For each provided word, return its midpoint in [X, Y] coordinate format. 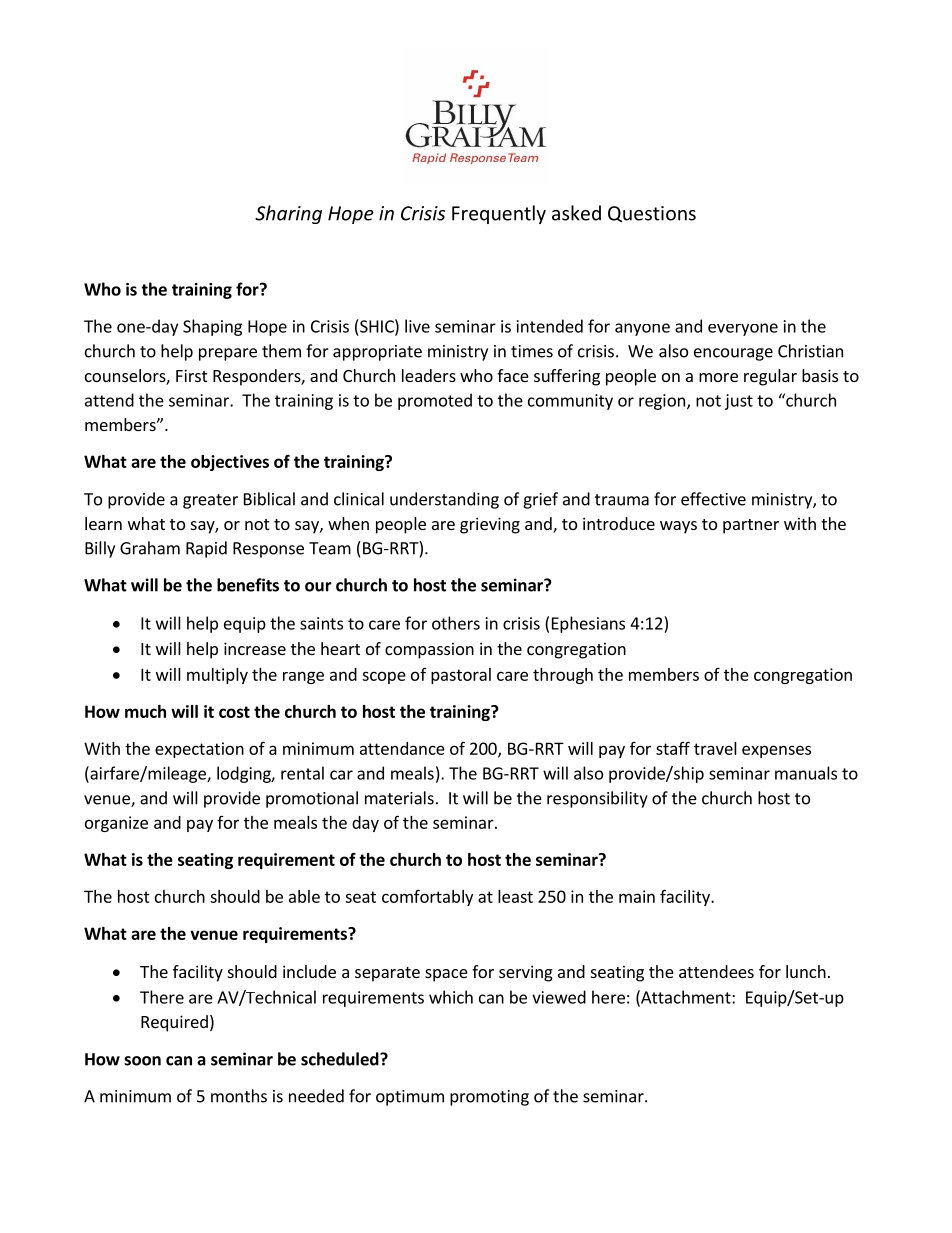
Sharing [288, 214]
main [637, 896]
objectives [230, 463]
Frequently [499, 214]
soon [142, 1061]
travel [715, 748]
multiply [217, 676]
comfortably [427, 897]
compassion [429, 650]
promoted [435, 401]
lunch [806, 971]
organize [116, 824]
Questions [652, 214]
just [739, 402]
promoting [489, 1098]
